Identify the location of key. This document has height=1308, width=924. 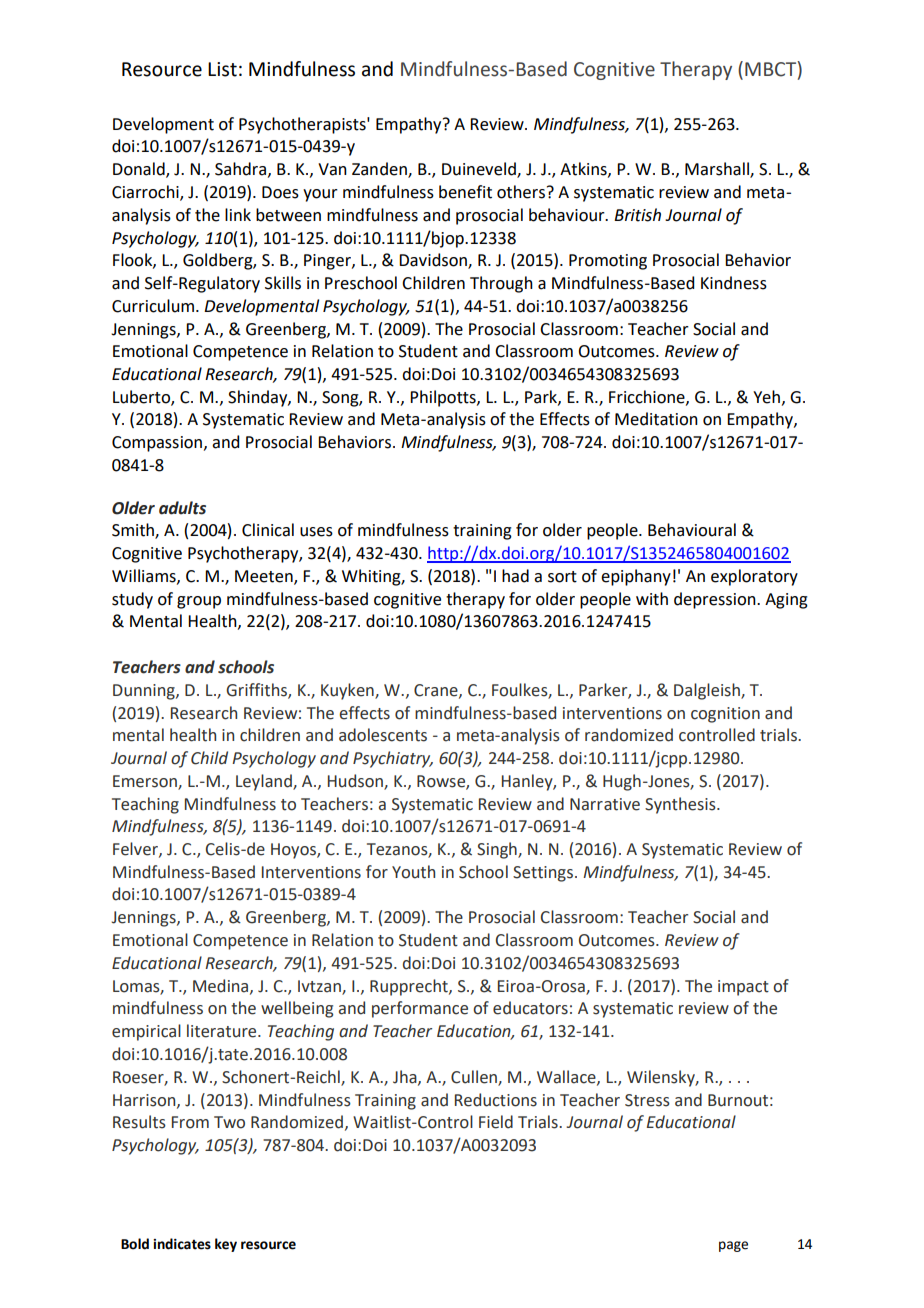
(226, 1245).
